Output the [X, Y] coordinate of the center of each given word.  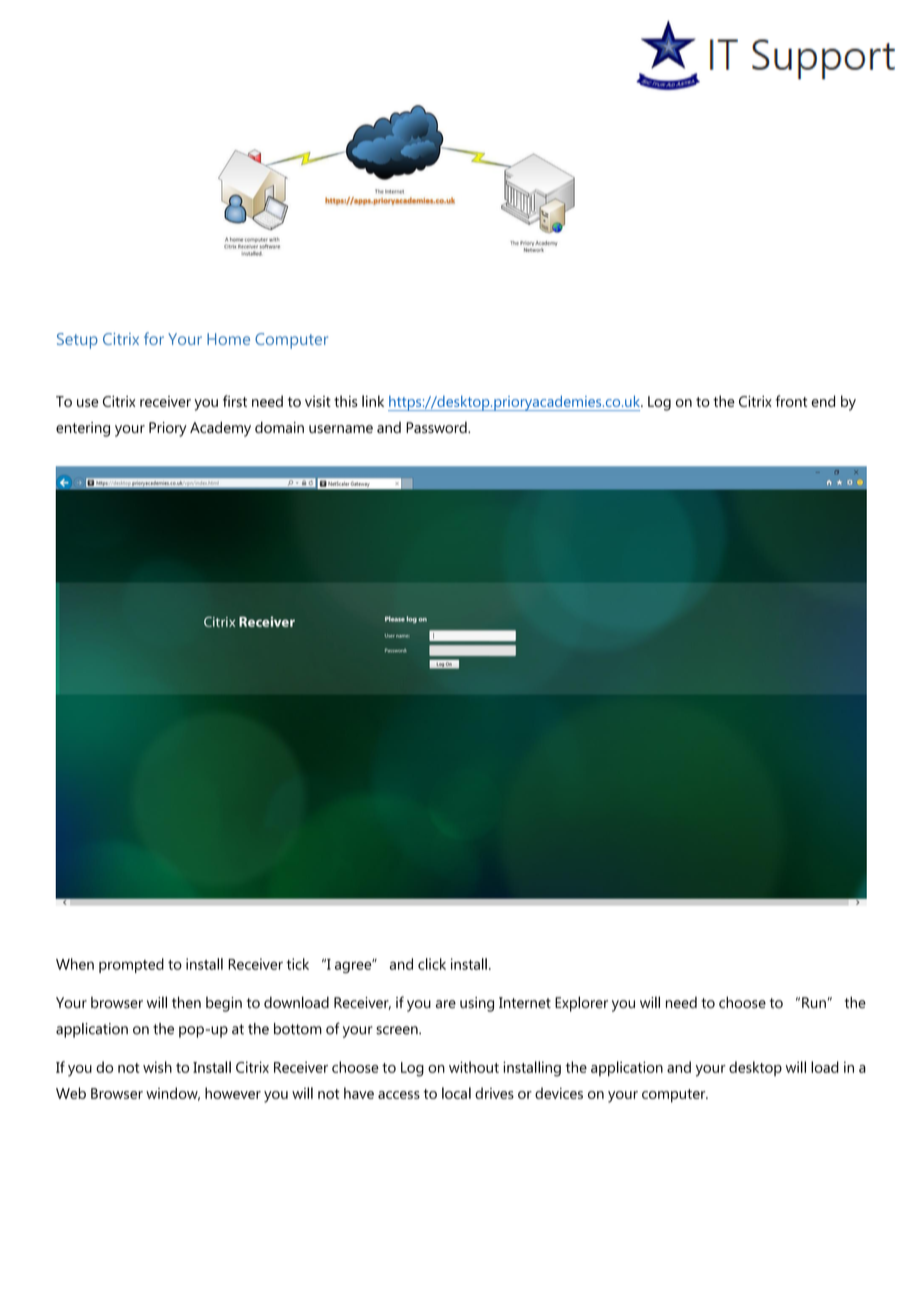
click [432, 964]
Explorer [581, 1004]
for [154, 338]
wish [157, 1067]
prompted [131, 965]
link [373, 401]
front [791, 401]
